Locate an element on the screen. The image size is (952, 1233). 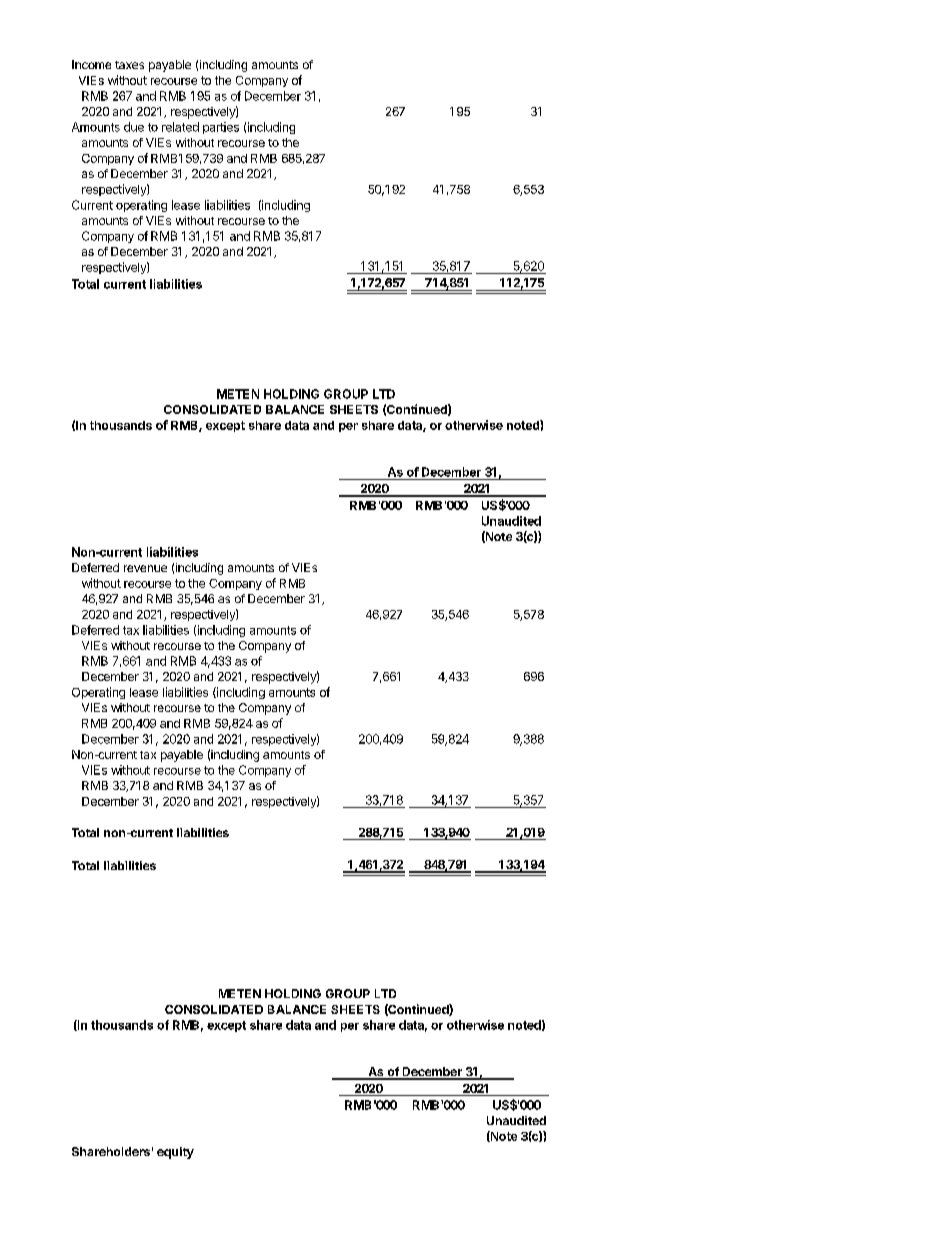
due is located at coordinates (134, 127).
